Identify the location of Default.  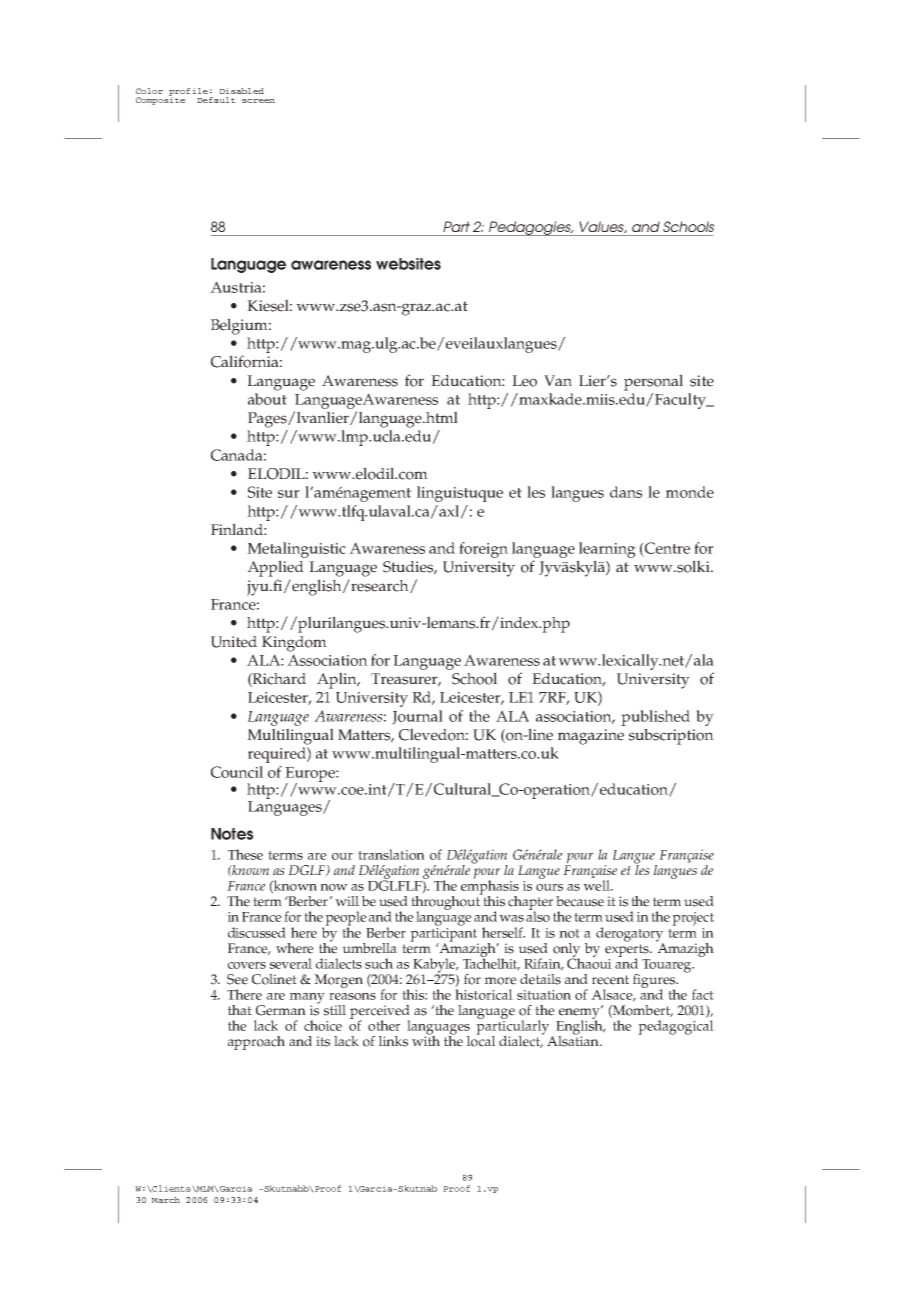
(216, 100).
